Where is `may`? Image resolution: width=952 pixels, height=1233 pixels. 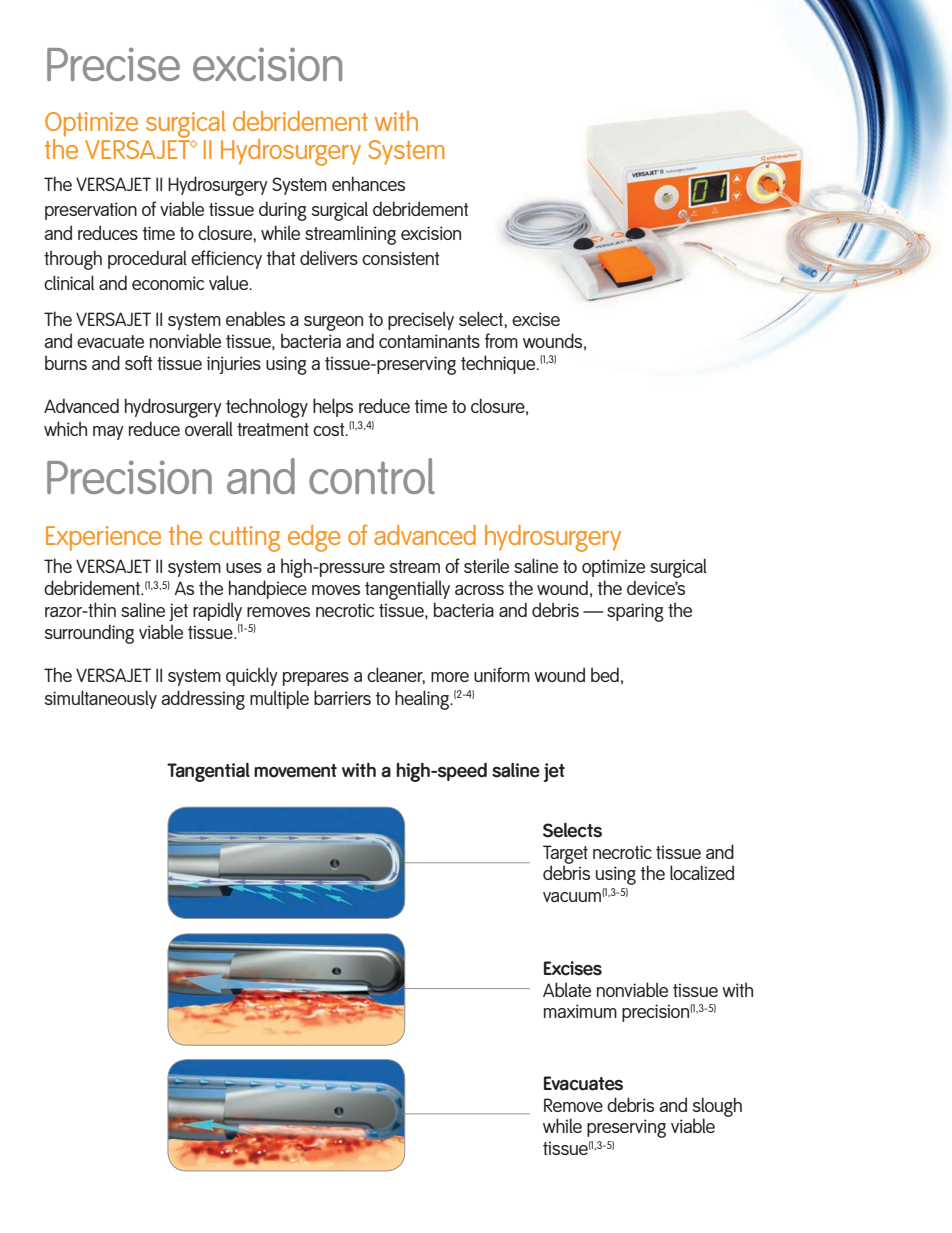
may is located at coordinates (108, 433).
